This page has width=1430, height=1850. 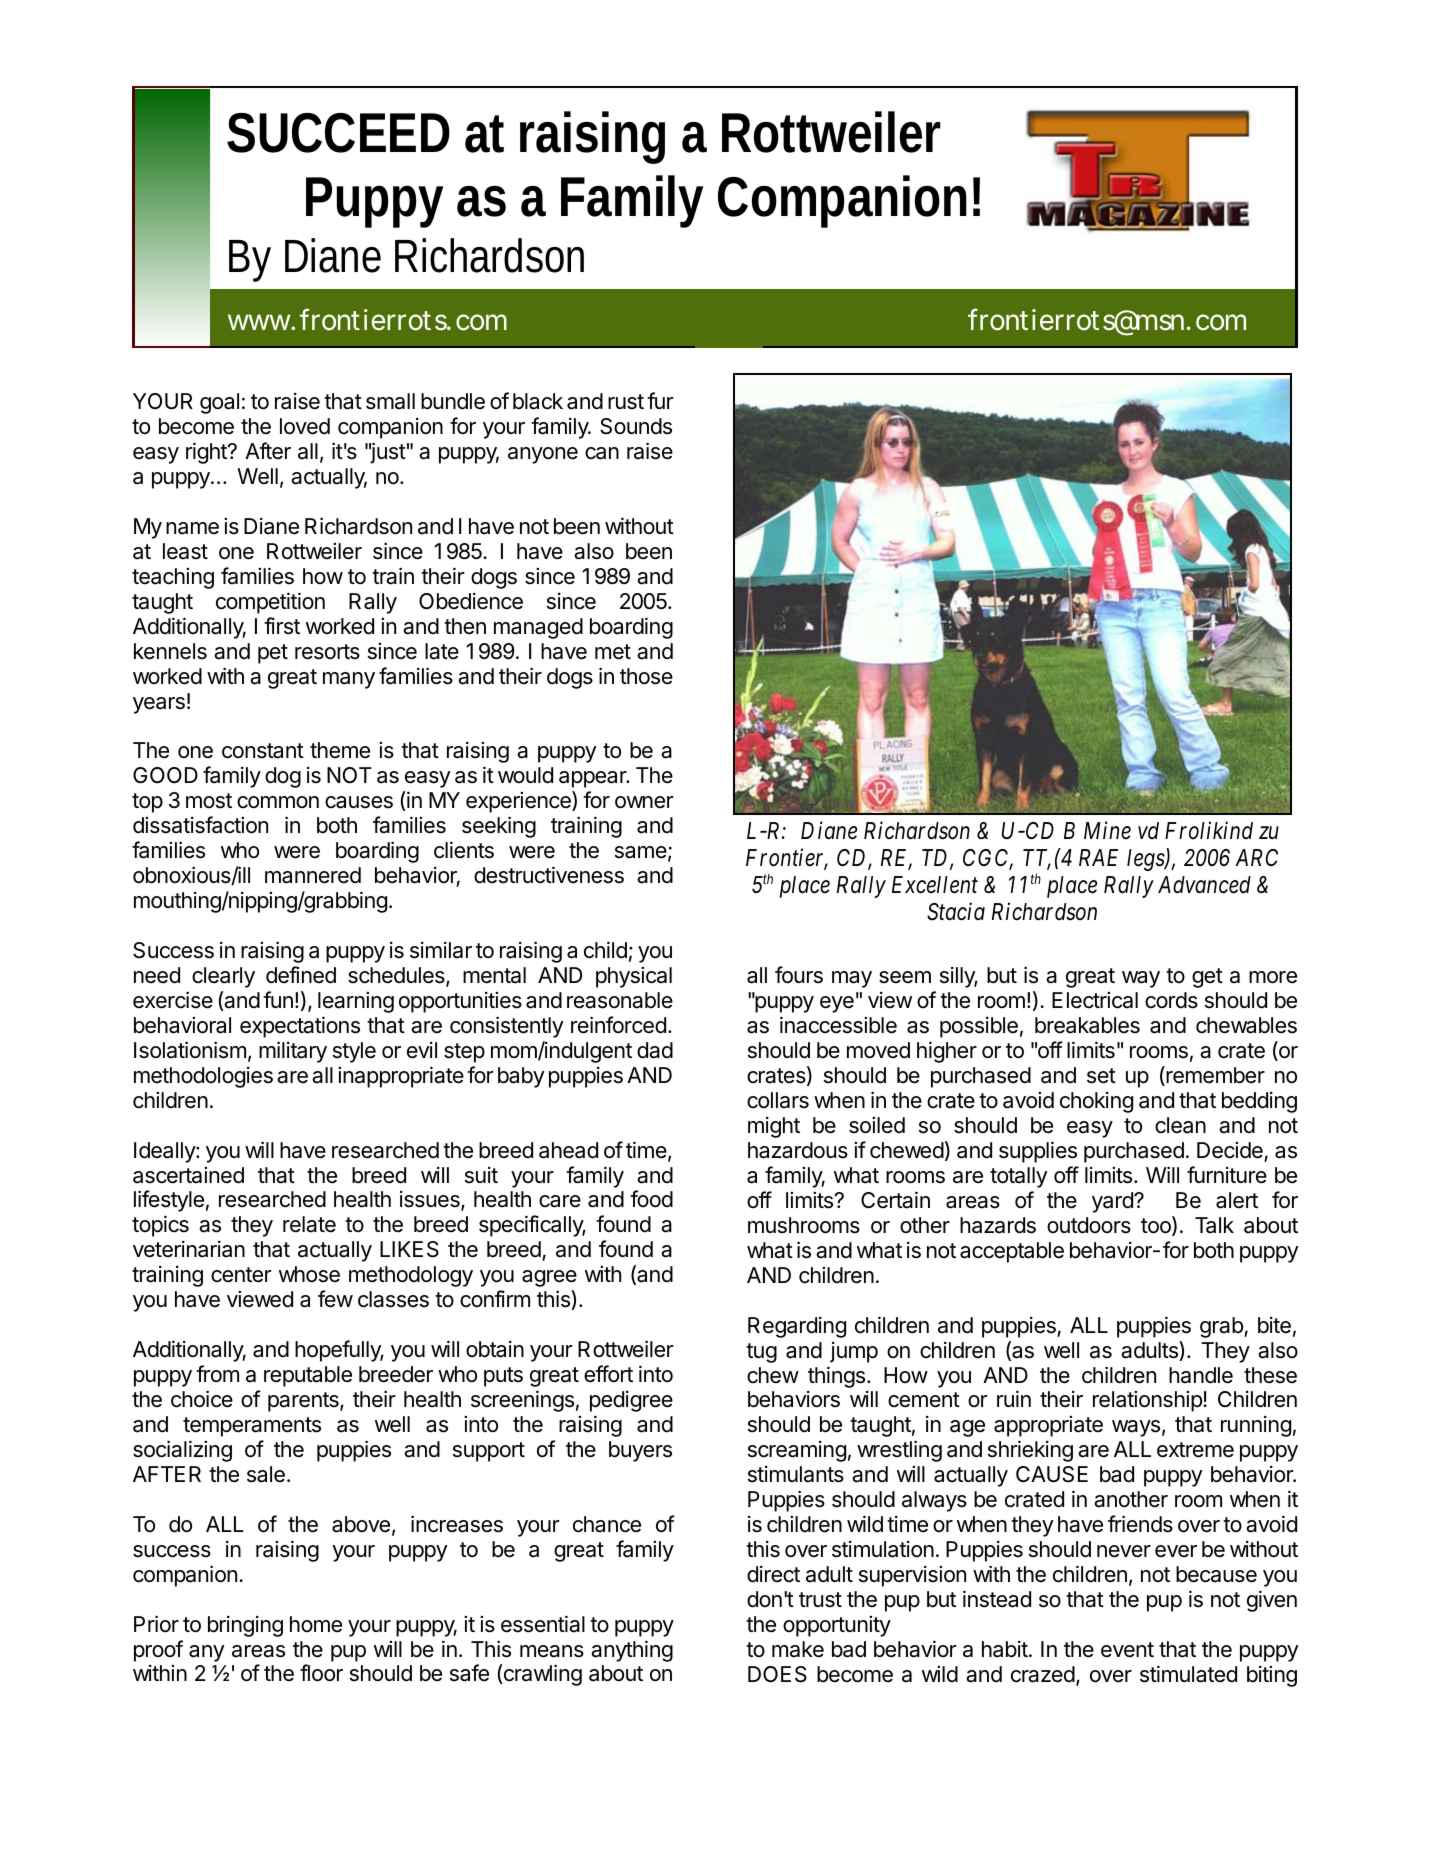 What do you see at coordinates (338, 133) in the page?
I see `SUCCEED` at bounding box center [338, 133].
